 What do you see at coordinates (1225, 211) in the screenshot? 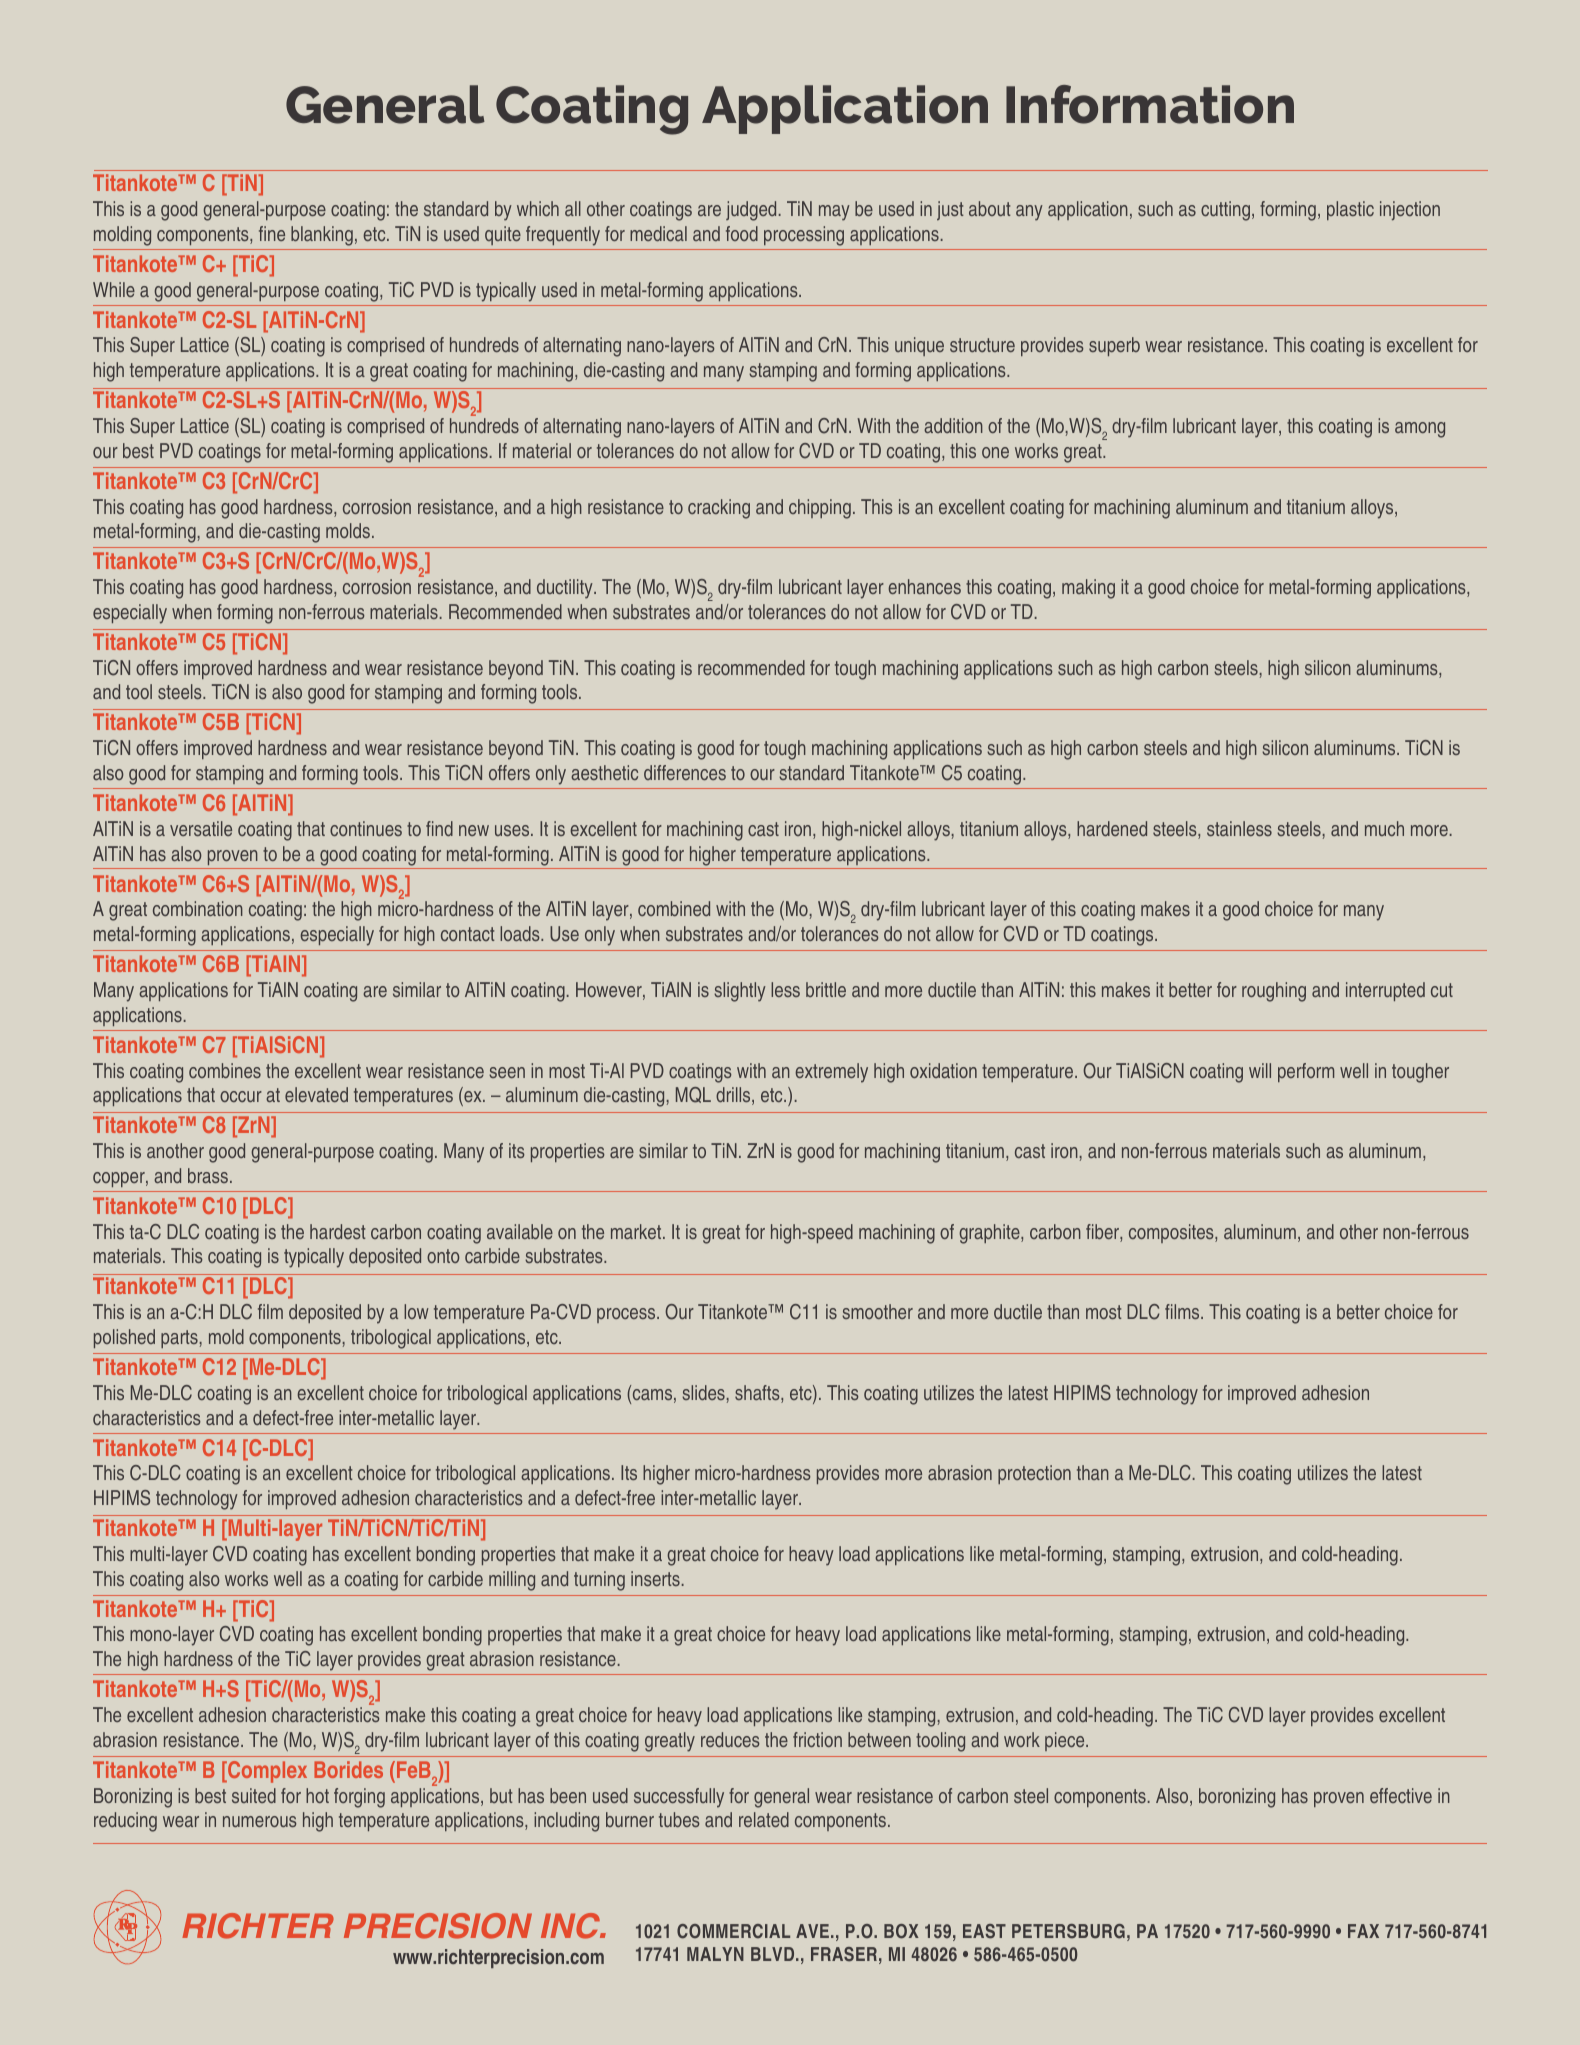
I see `cutting` at bounding box center [1225, 211].
